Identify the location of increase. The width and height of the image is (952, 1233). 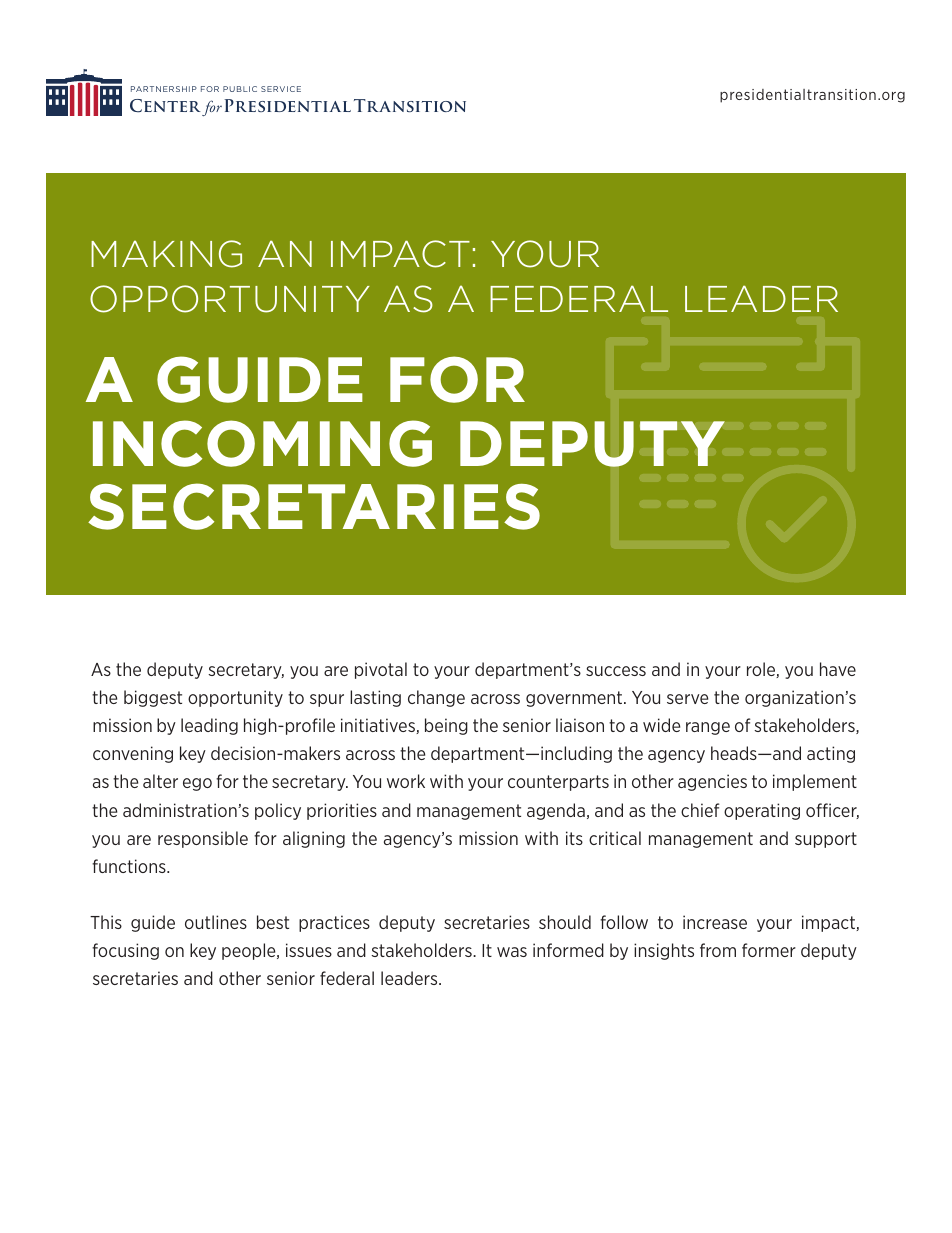
(715, 922).
